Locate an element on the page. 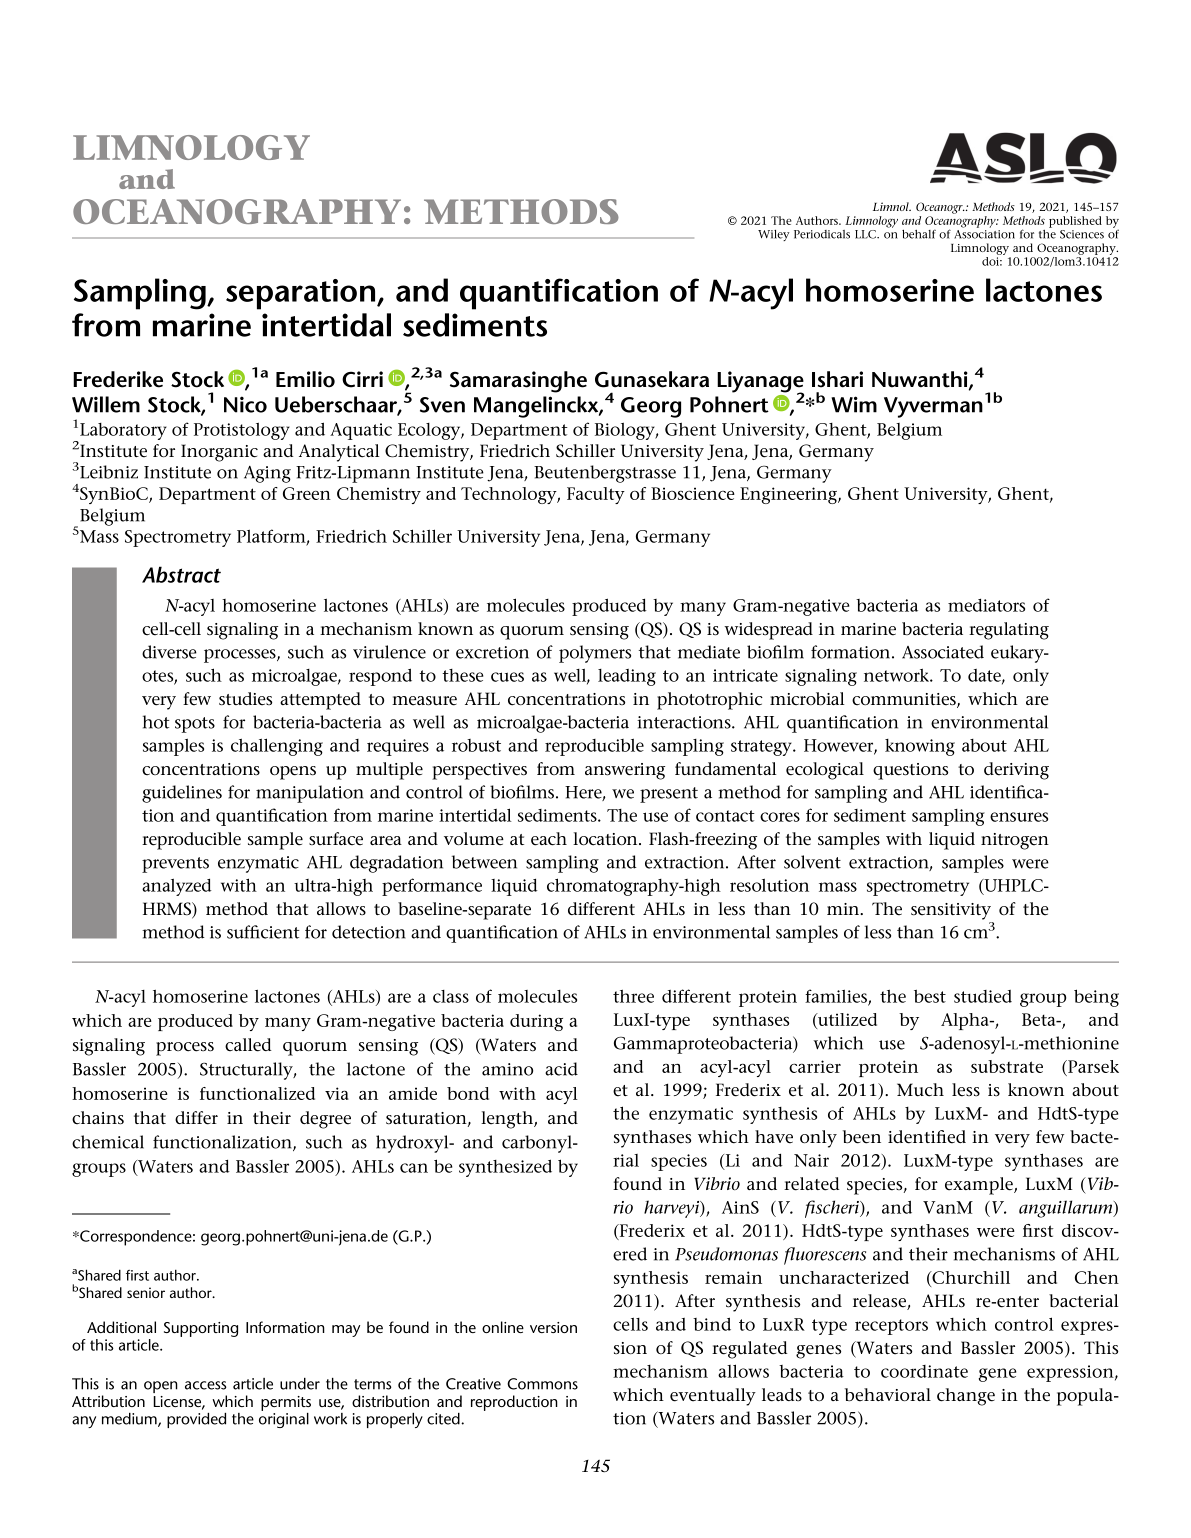 This image has width=1191, height=1538. behalf is located at coordinates (919, 234).
